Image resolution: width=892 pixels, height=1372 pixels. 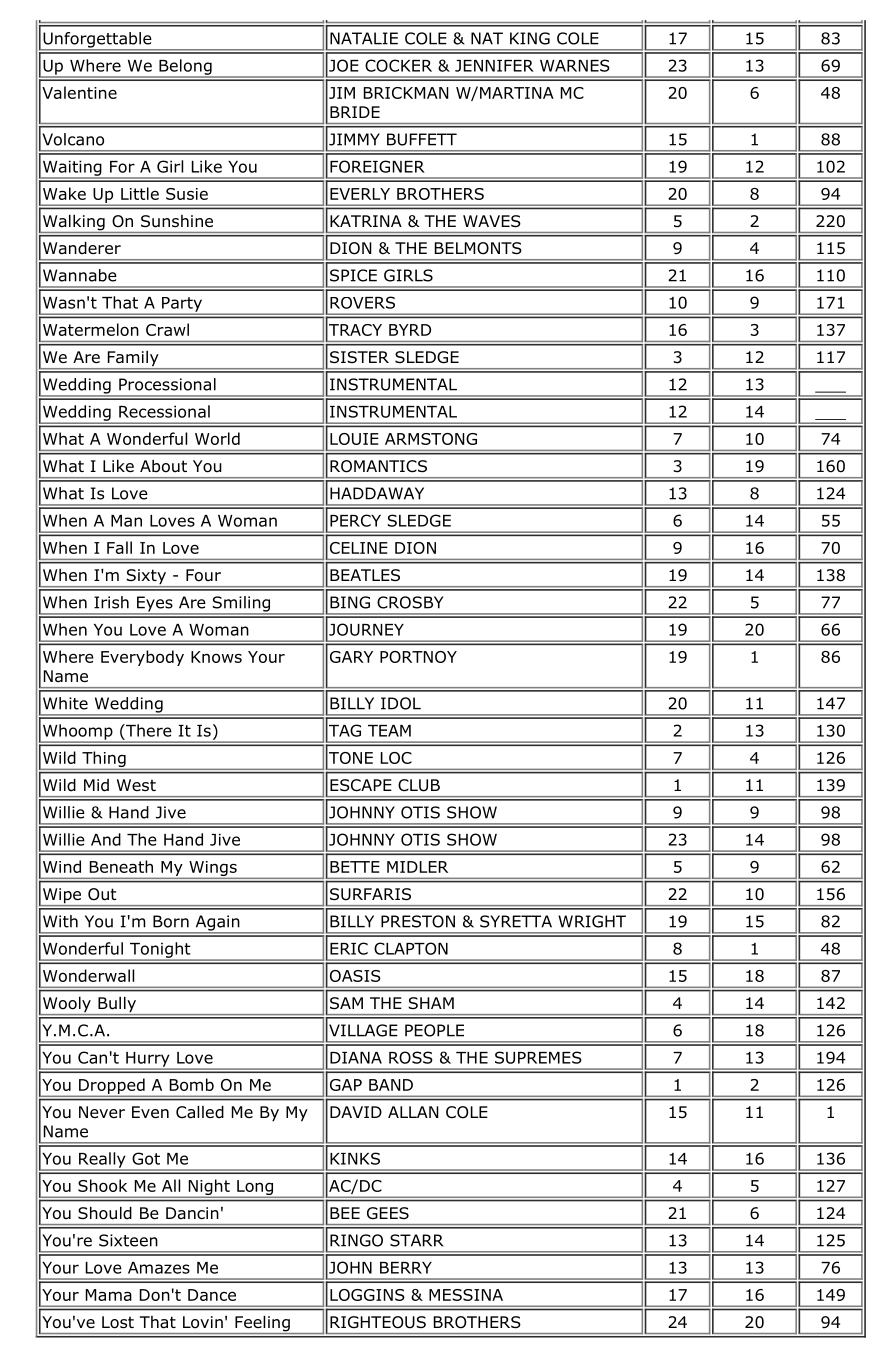 What do you see at coordinates (163, 466) in the page?
I see `About` at bounding box center [163, 466].
